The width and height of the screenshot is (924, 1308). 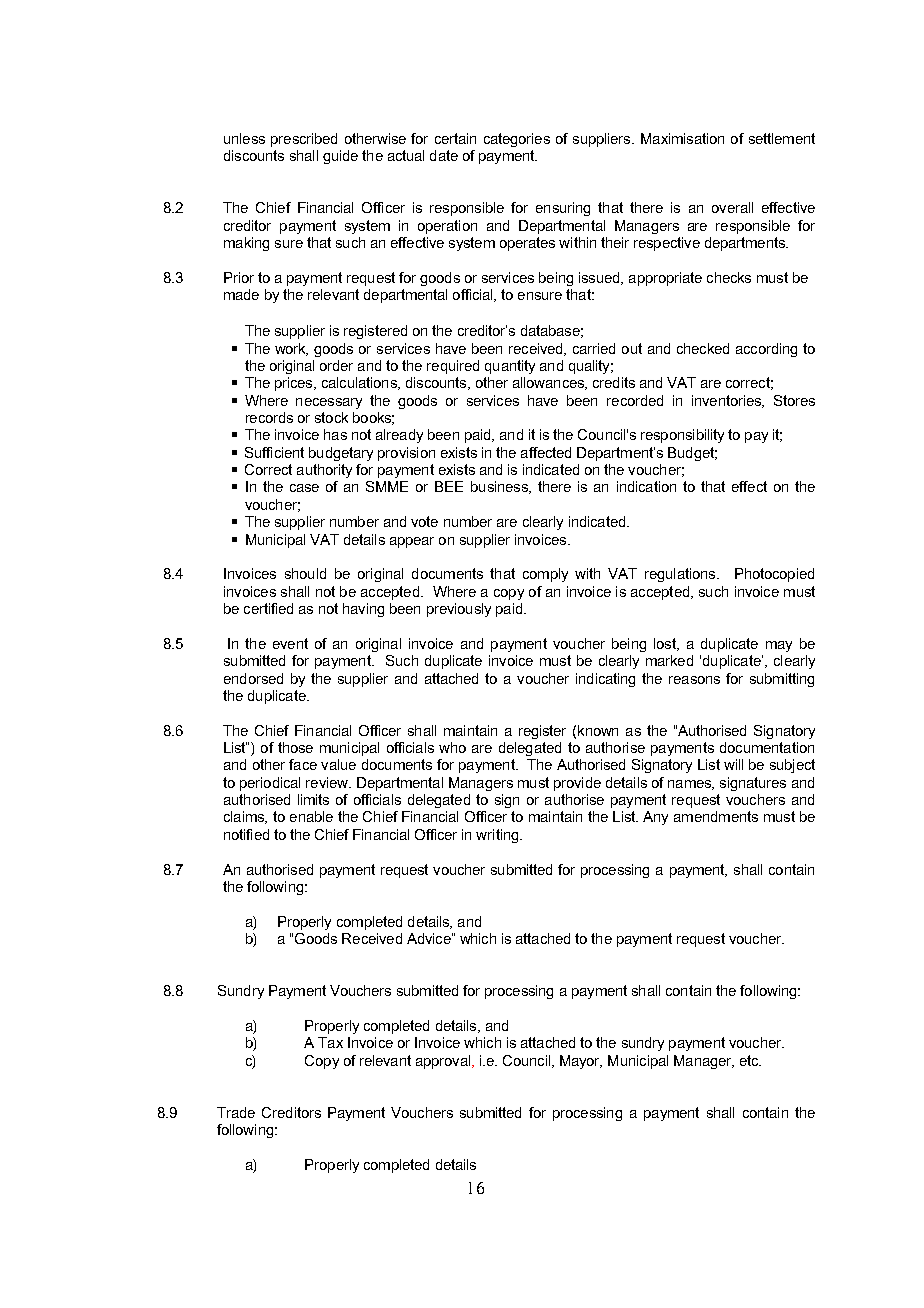 What do you see at coordinates (727, 401) in the screenshot?
I see `inventories` at bounding box center [727, 401].
